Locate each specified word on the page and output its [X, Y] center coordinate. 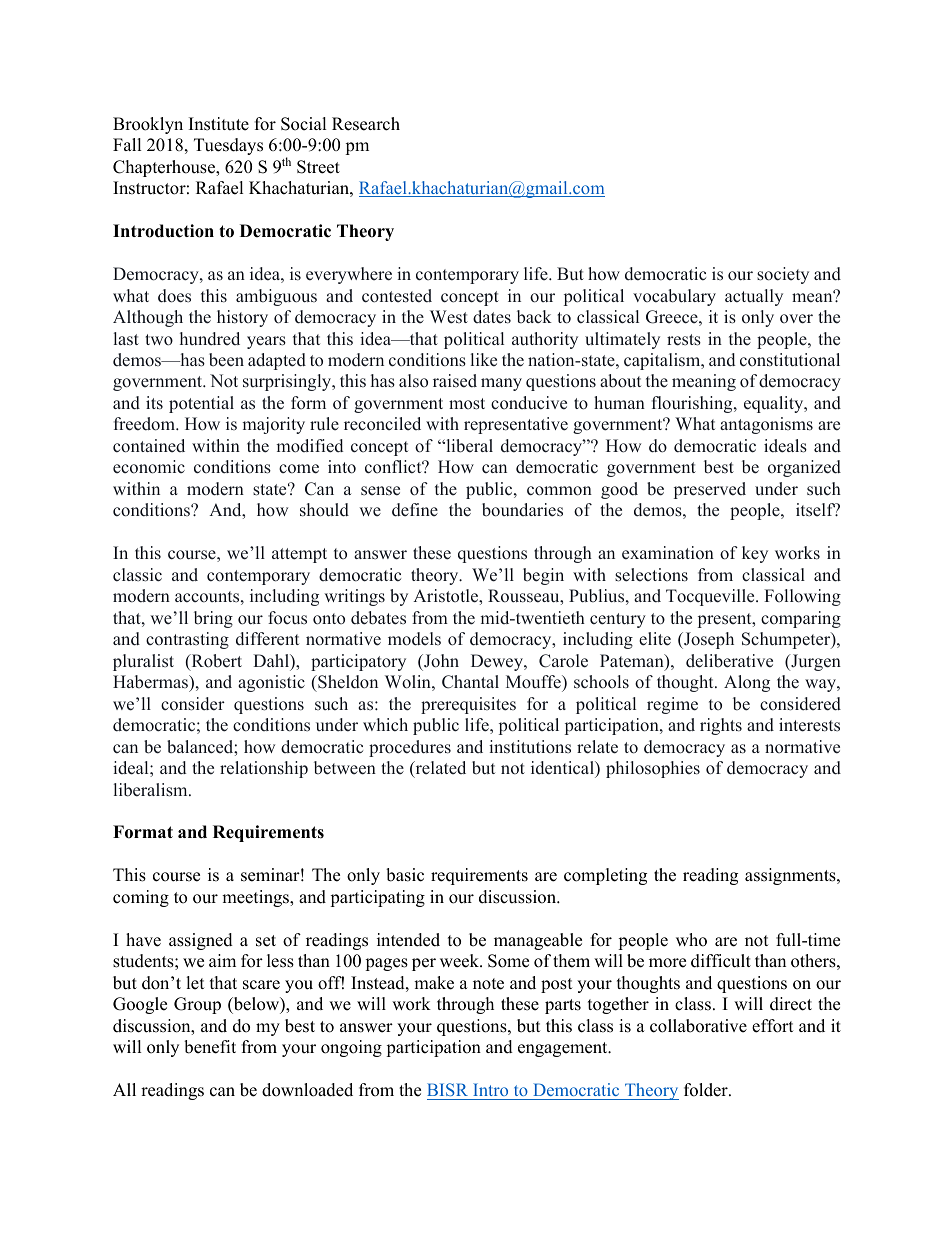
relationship [264, 769]
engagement [564, 1049]
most [467, 404]
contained [149, 446]
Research [366, 124]
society [783, 275]
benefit [210, 1047]
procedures [410, 748]
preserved [710, 490]
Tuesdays [228, 146]
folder [707, 1090]
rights [721, 726]
